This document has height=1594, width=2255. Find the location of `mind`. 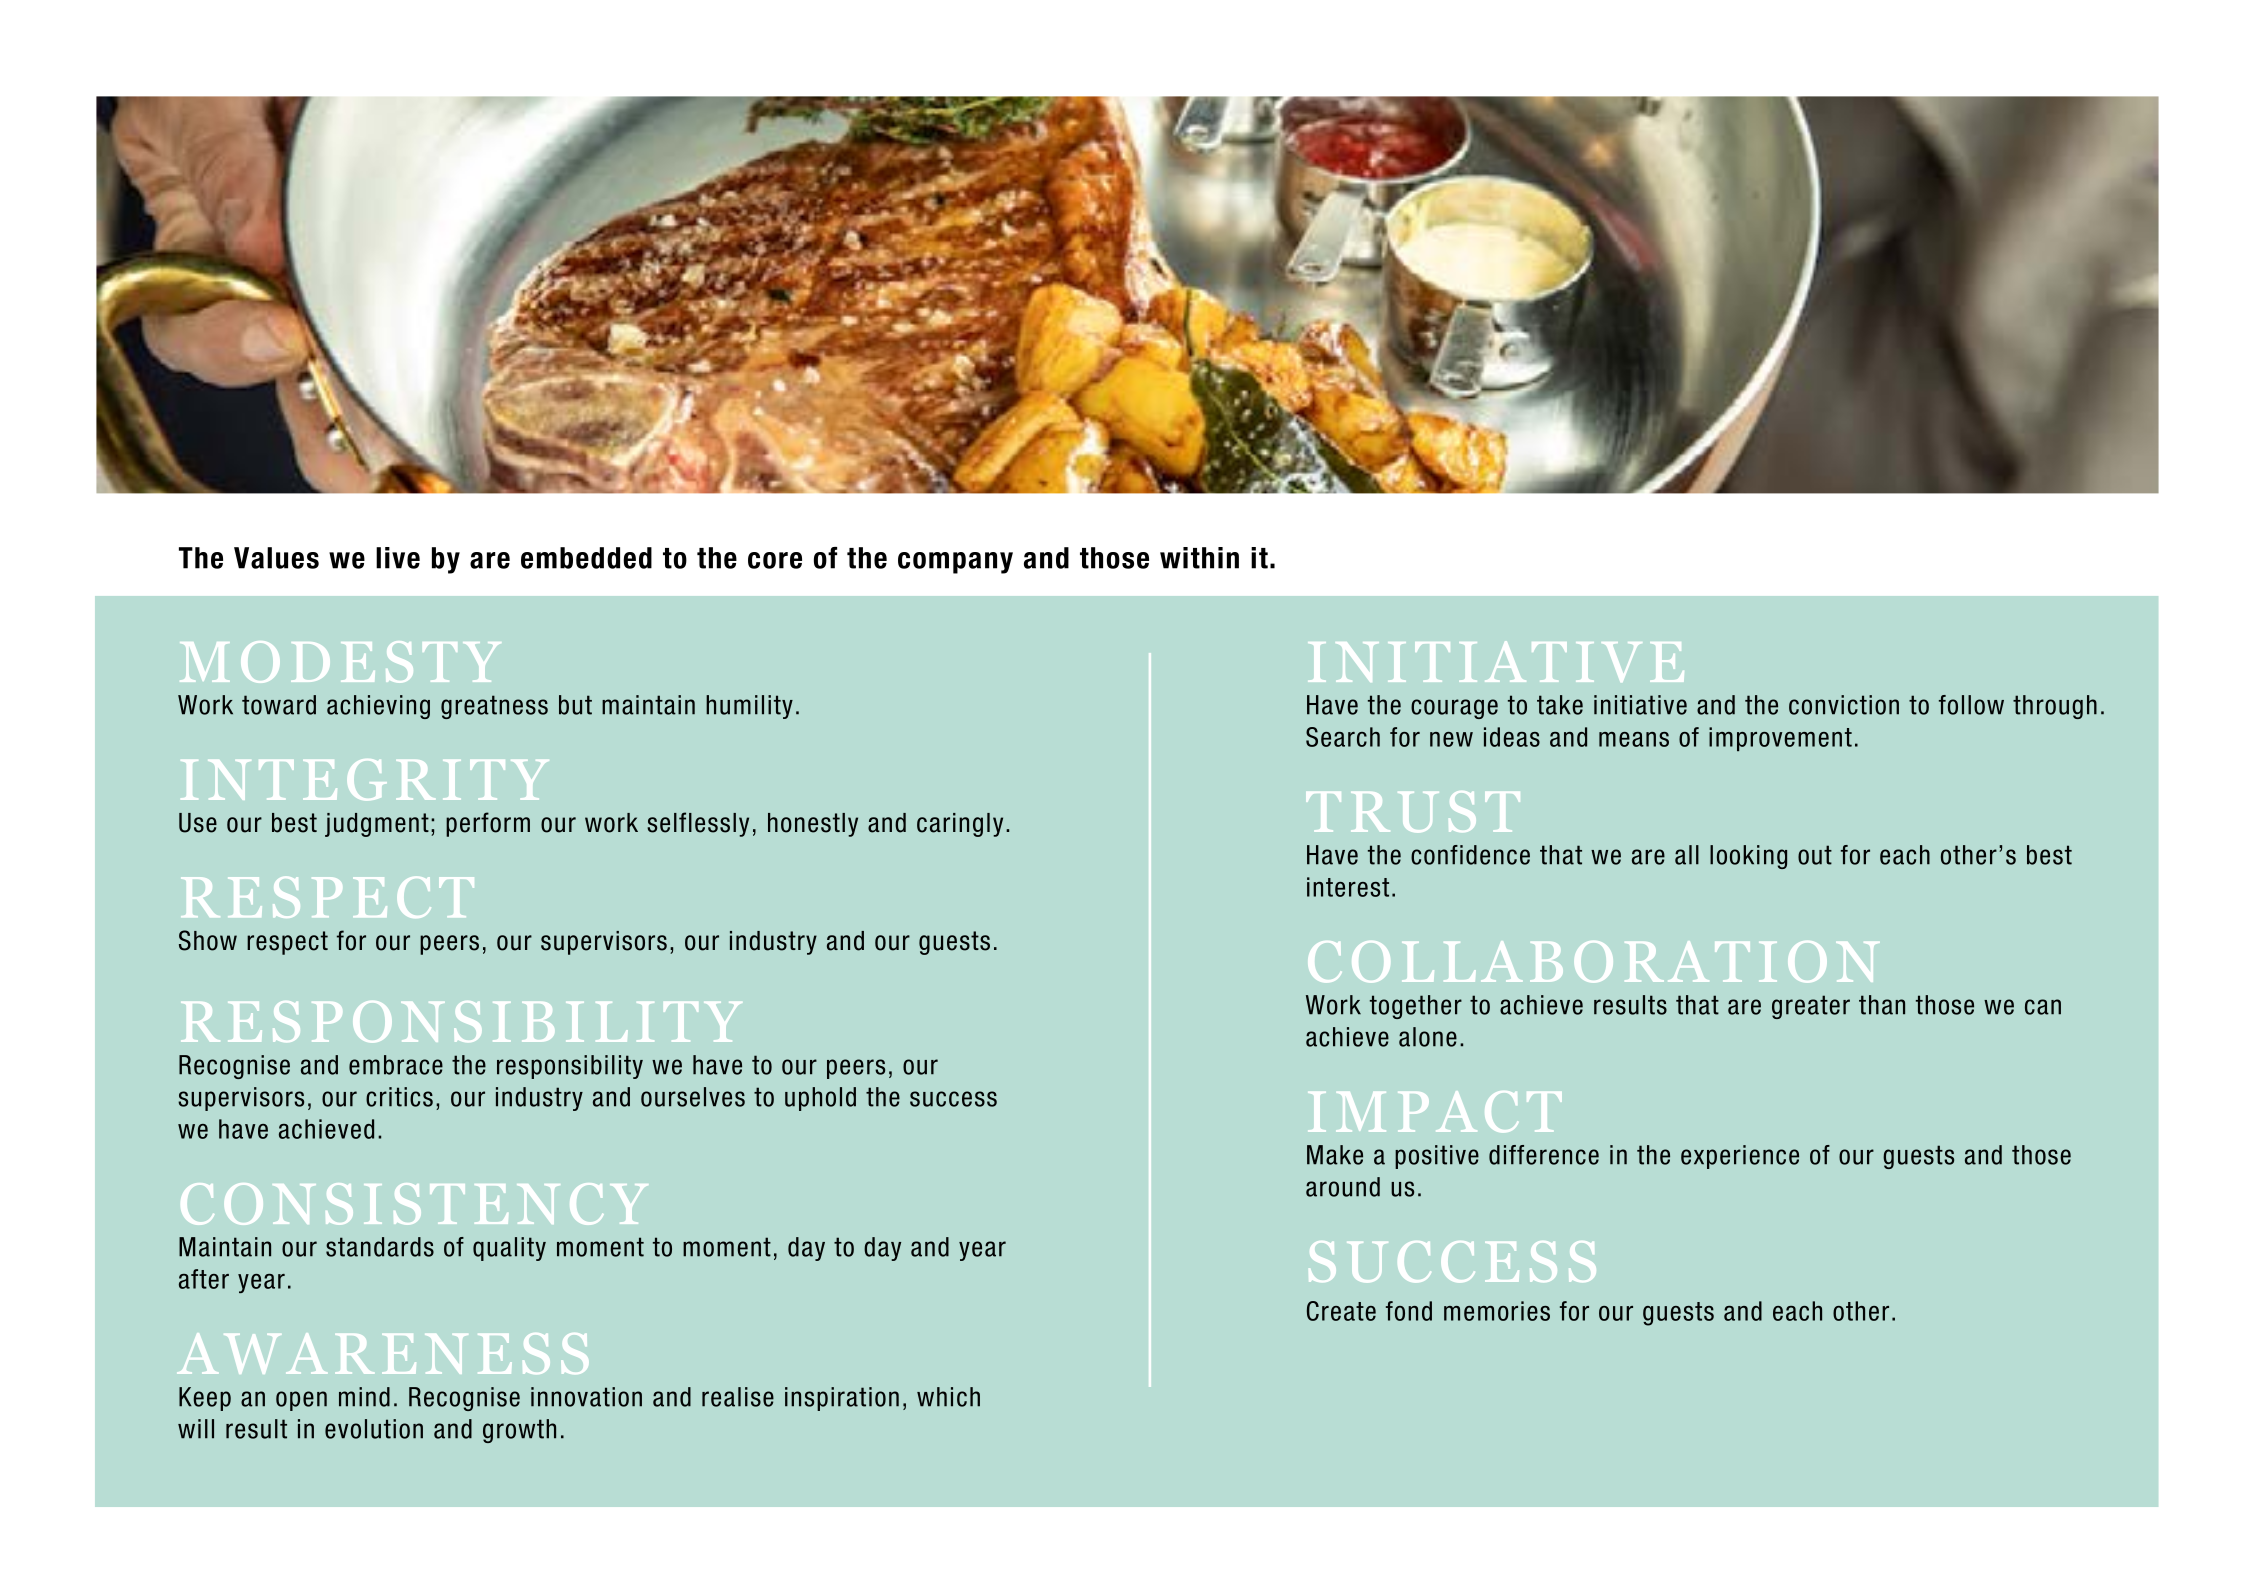

mind is located at coordinates (364, 1397).
